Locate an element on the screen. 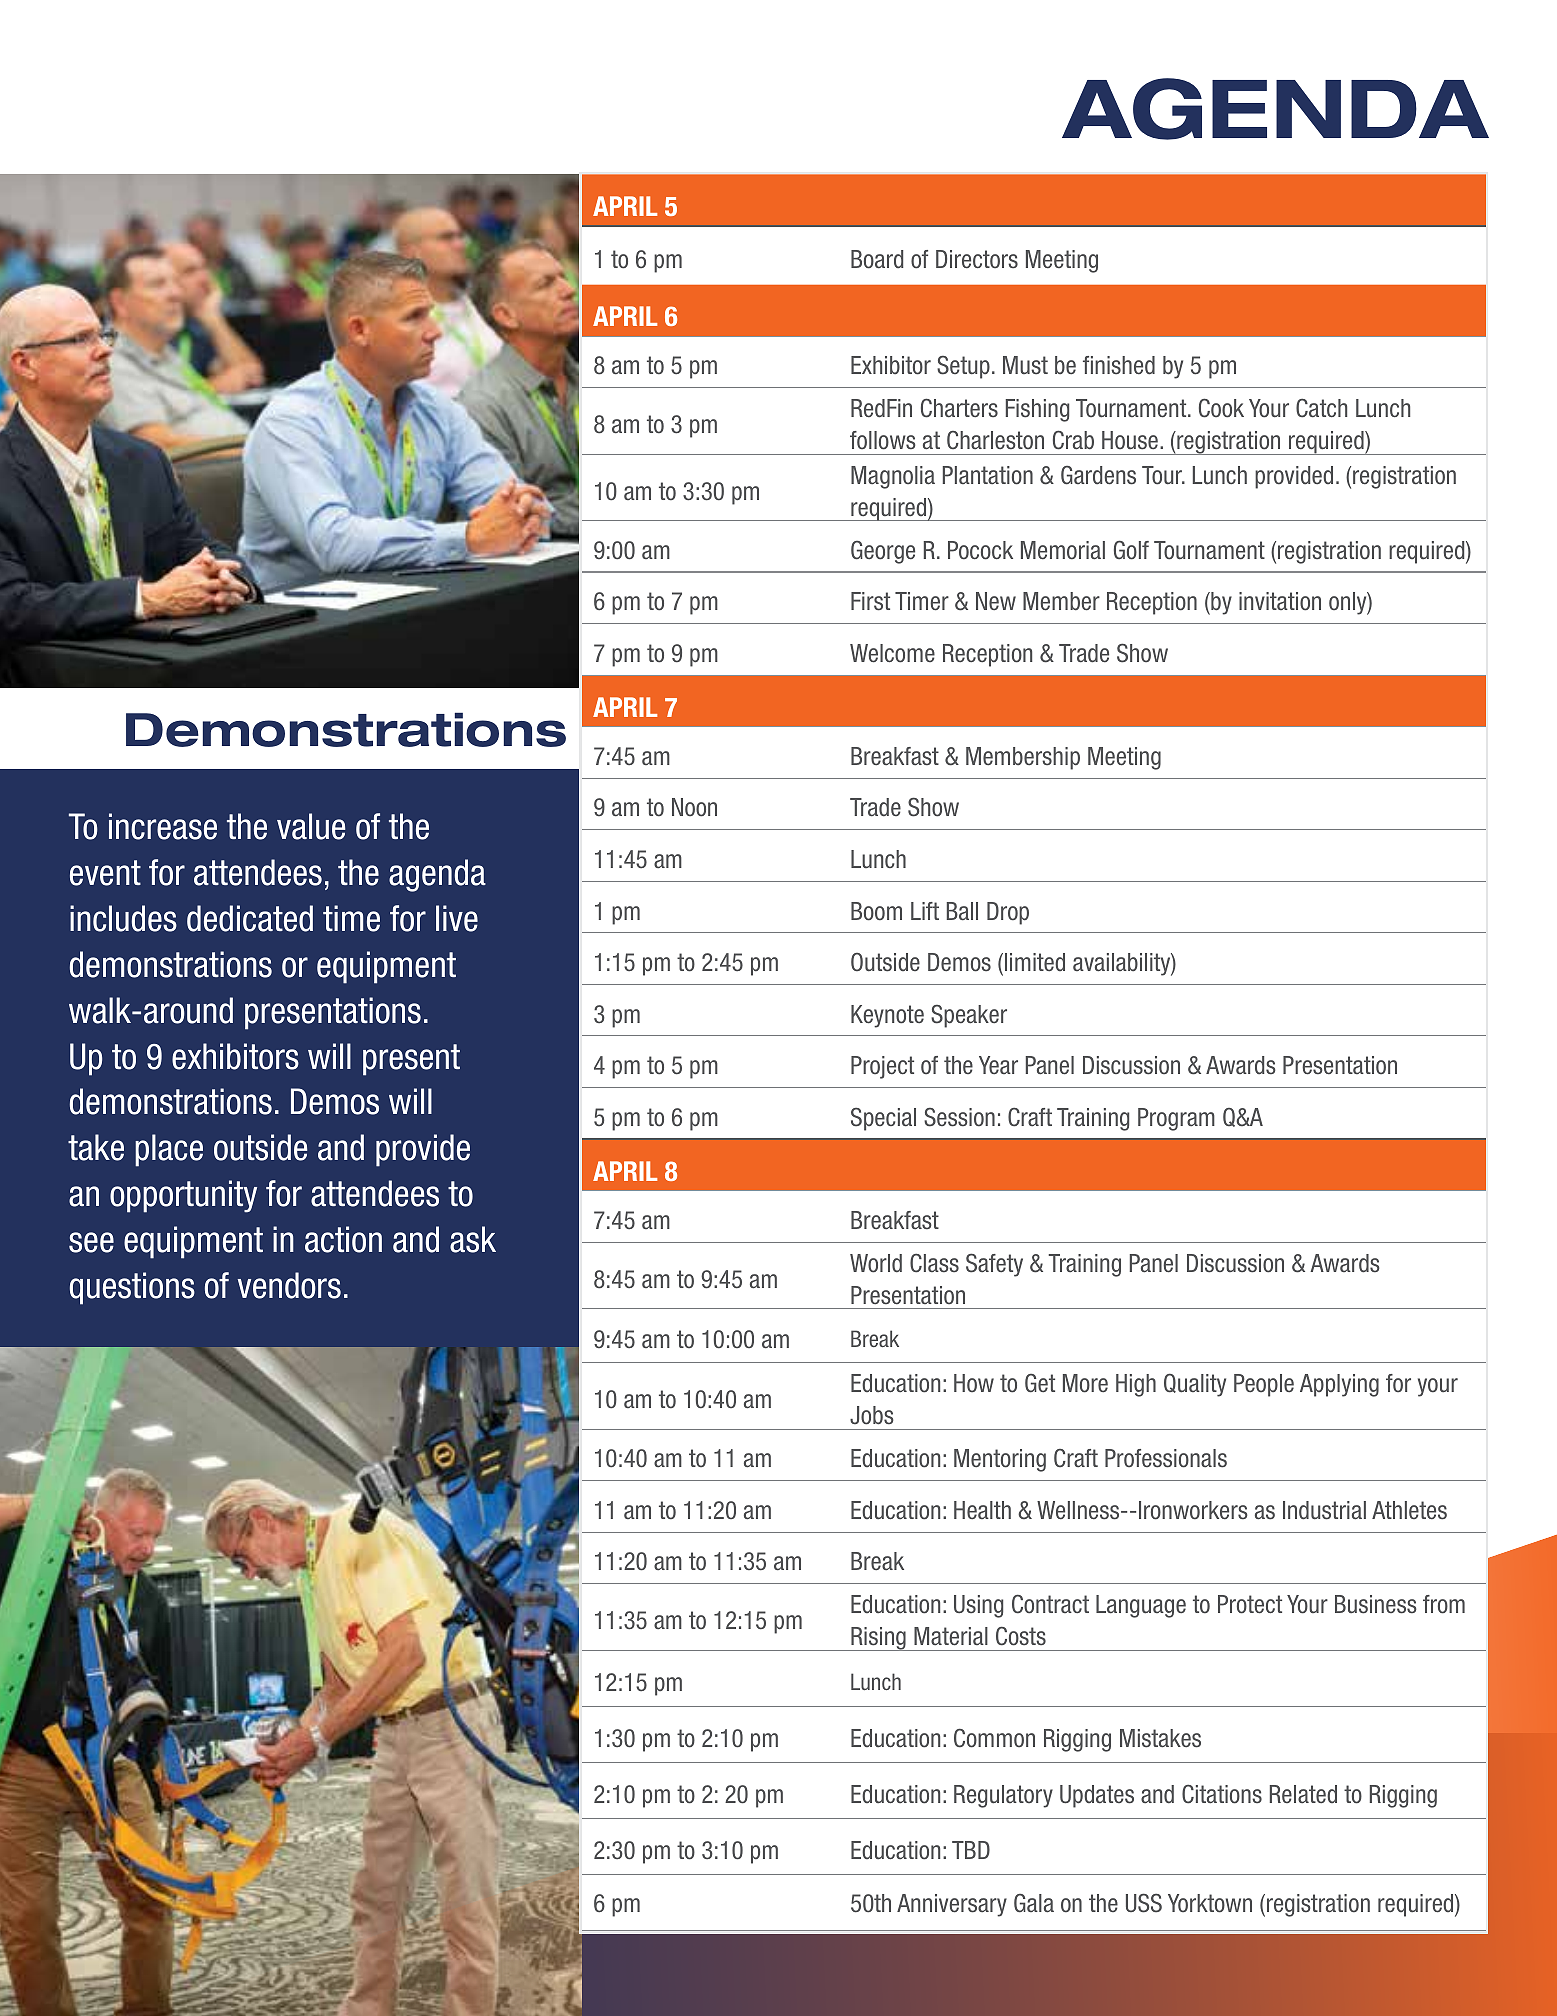  Industrial is located at coordinates (1324, 1510).
